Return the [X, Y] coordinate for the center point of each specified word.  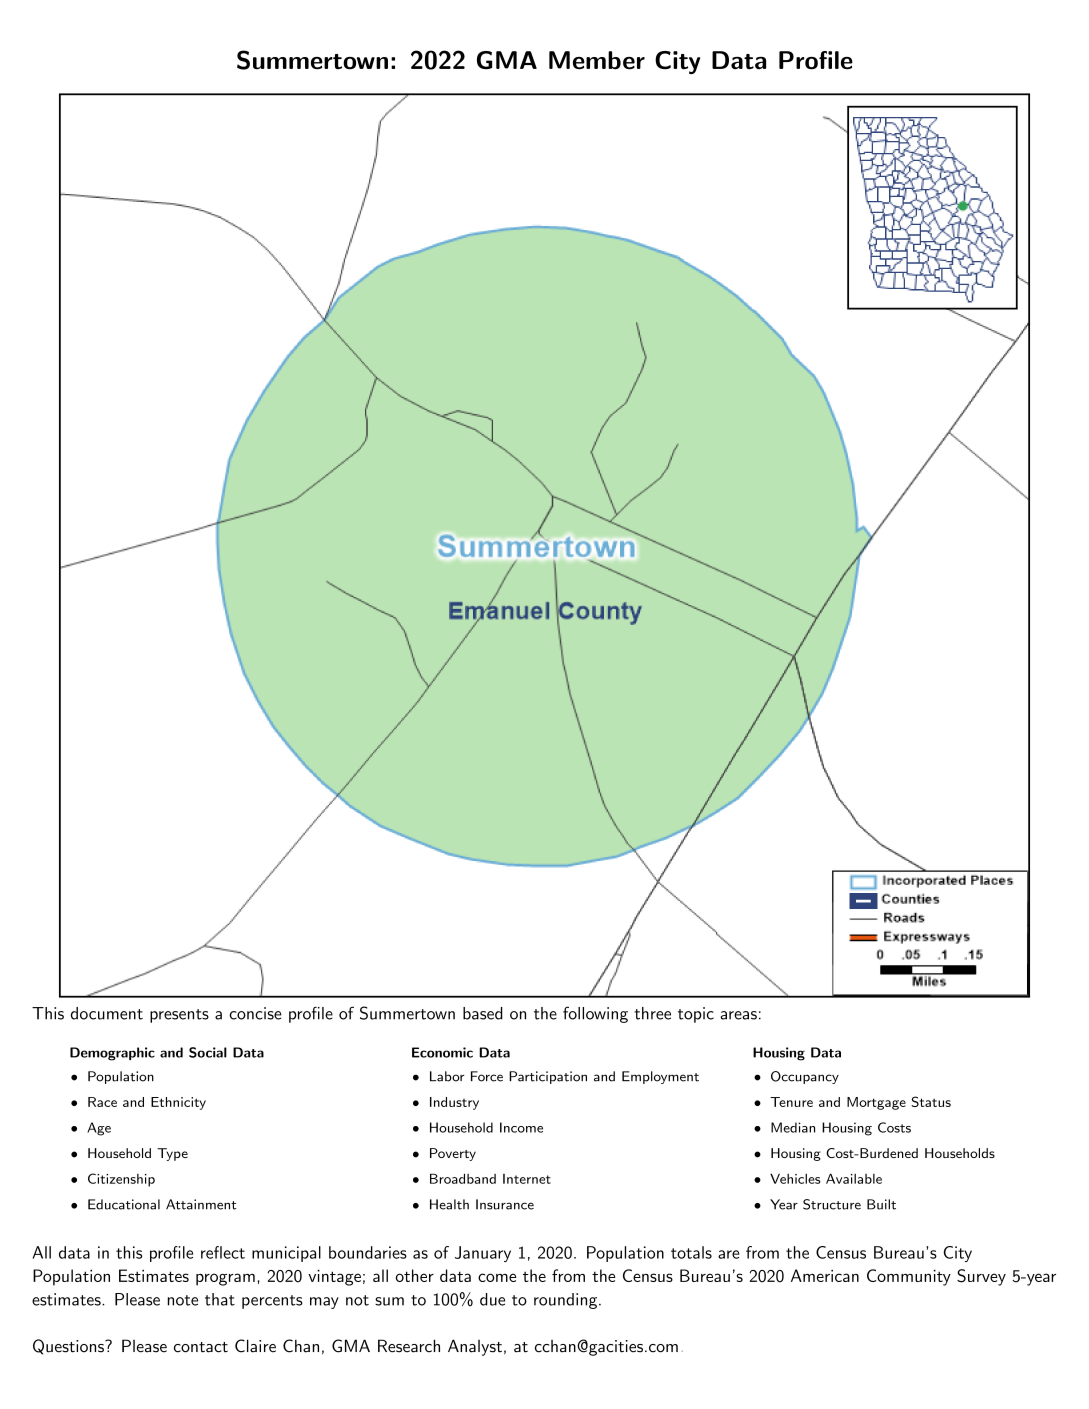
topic [696, 1015]
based [483, 1013]
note [183, 1300]
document [107, 1013]
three [652, 1013]
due [492, 1299]
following [595, 1014]
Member [597, 60]
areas [738, 1015]
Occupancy [805, 1077]
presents [179, 1016]
